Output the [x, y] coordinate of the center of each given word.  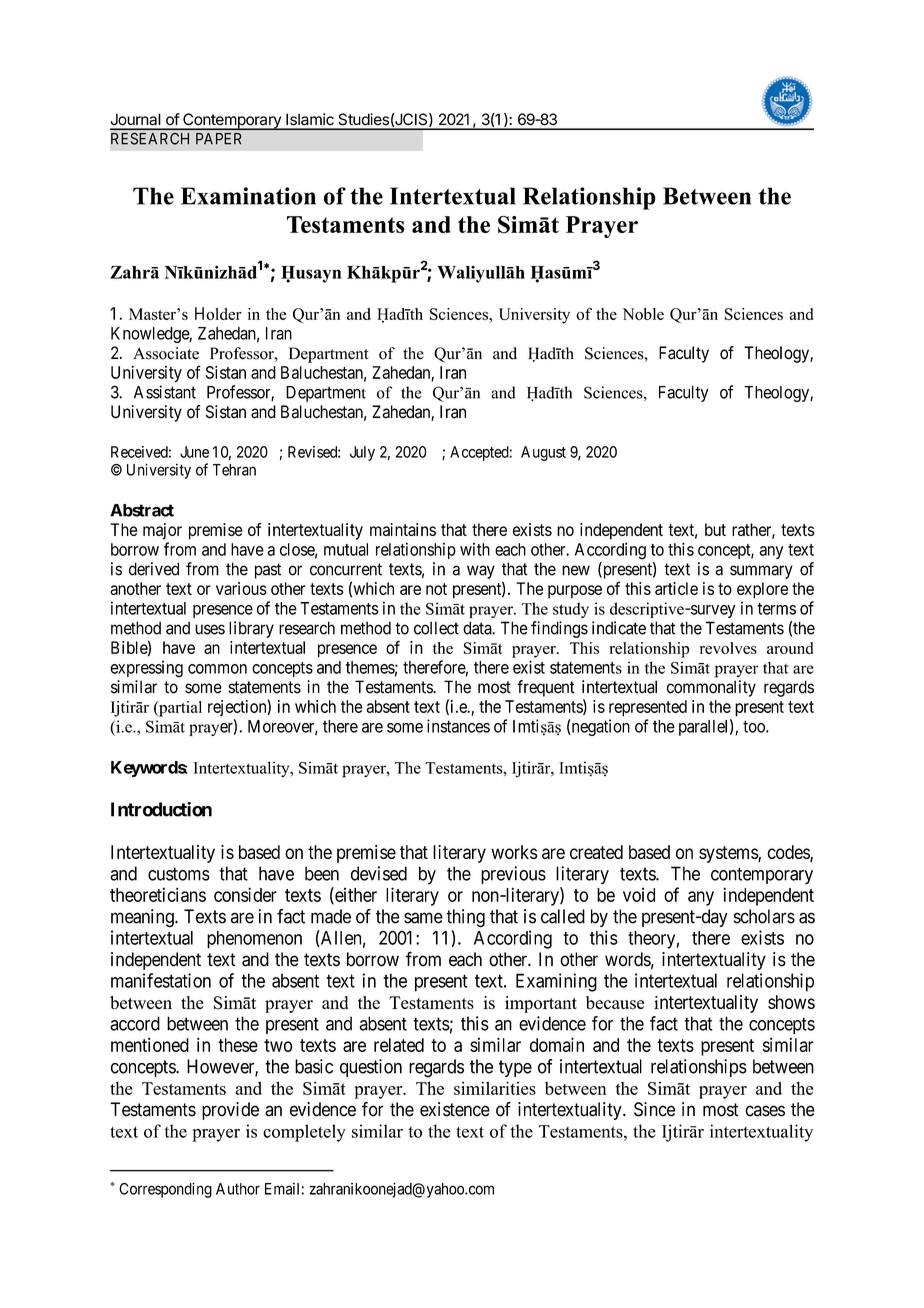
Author [238, 1189]
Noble [643, 314]
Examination [248, 196]
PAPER [218, 139]
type [515, 1068]
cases [765, 1111]
